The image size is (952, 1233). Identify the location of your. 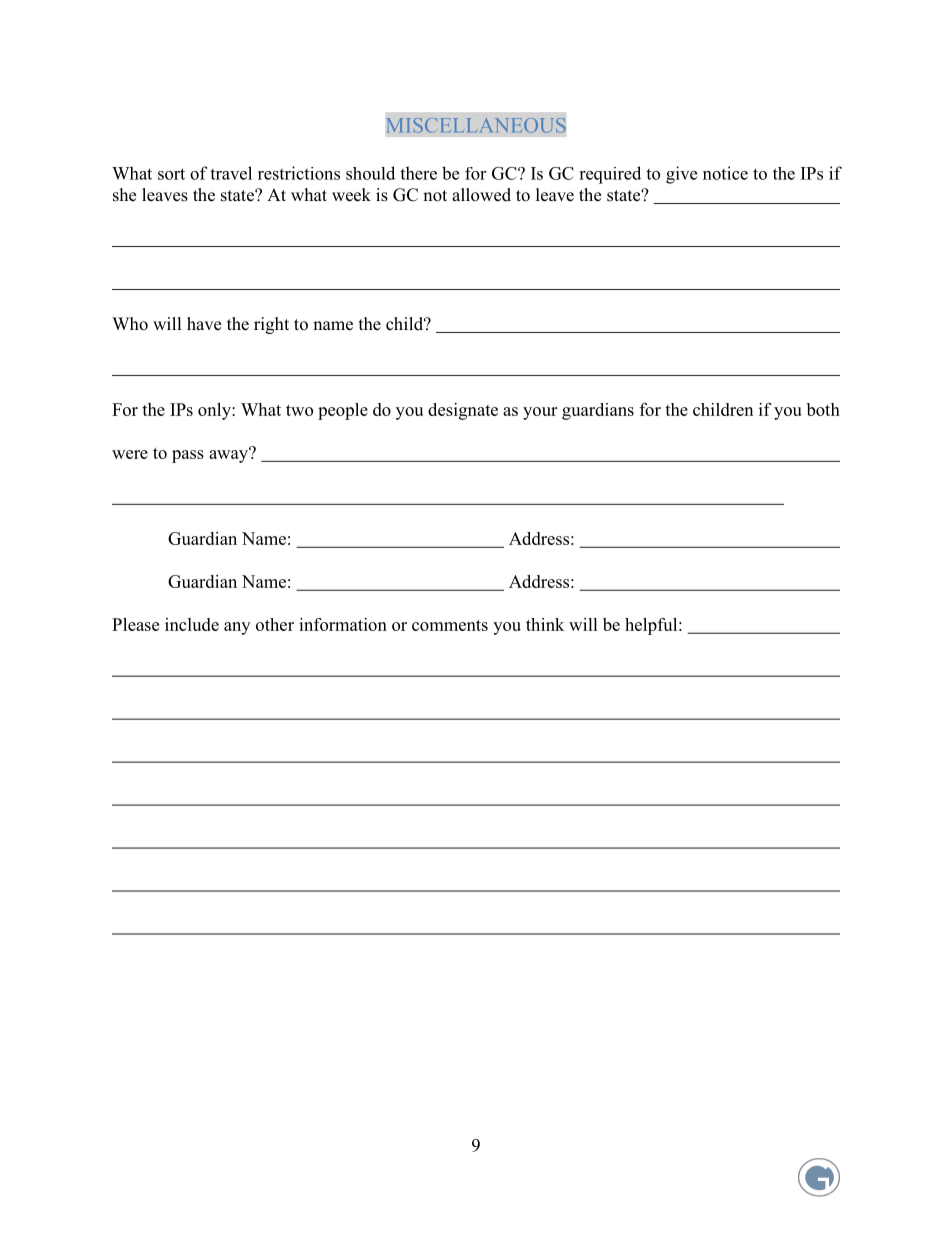
(540, 413).
